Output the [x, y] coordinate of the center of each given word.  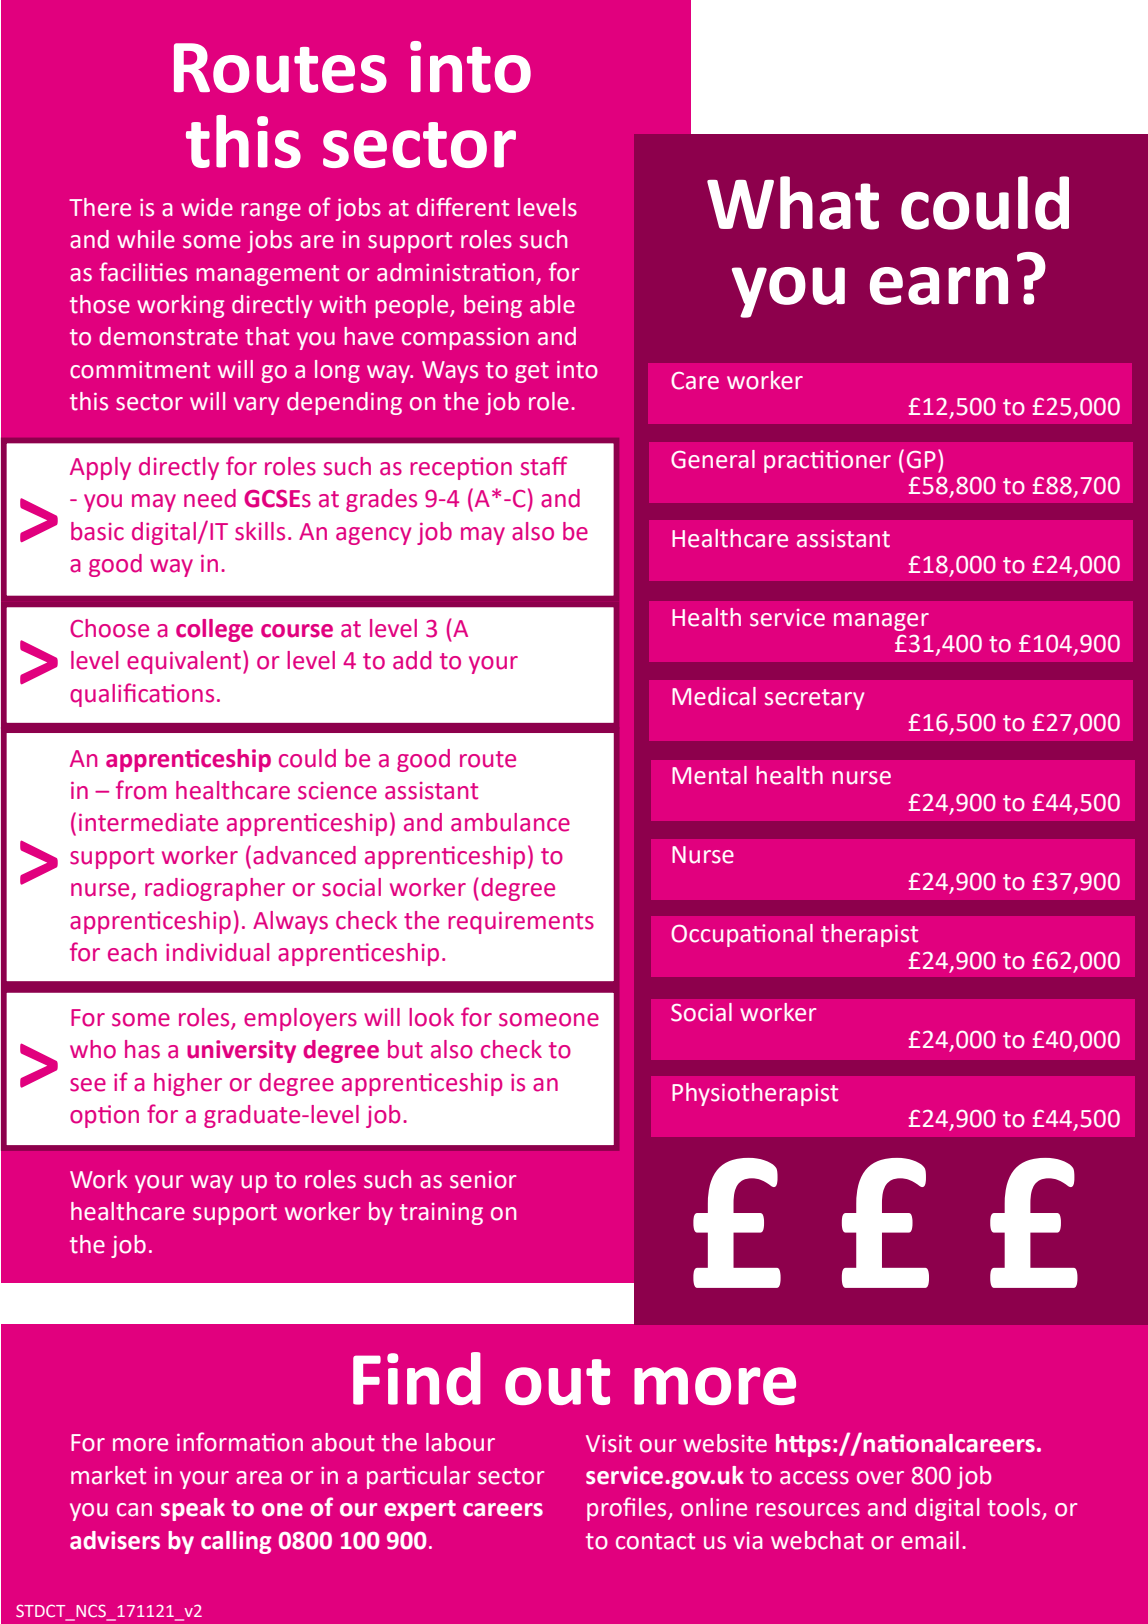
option [104, 1116]
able [552, 304]
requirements [521, 923]
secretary [814, 699]
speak [193, 1509]
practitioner [827, 461]
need [210, 498]
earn [939, 286]
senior [483, 1180]
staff [544, 466]
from [141, 790]
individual [217, 952]
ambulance [510, 822]
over [880, 1478]
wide [207, 207]
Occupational [742, 935]
